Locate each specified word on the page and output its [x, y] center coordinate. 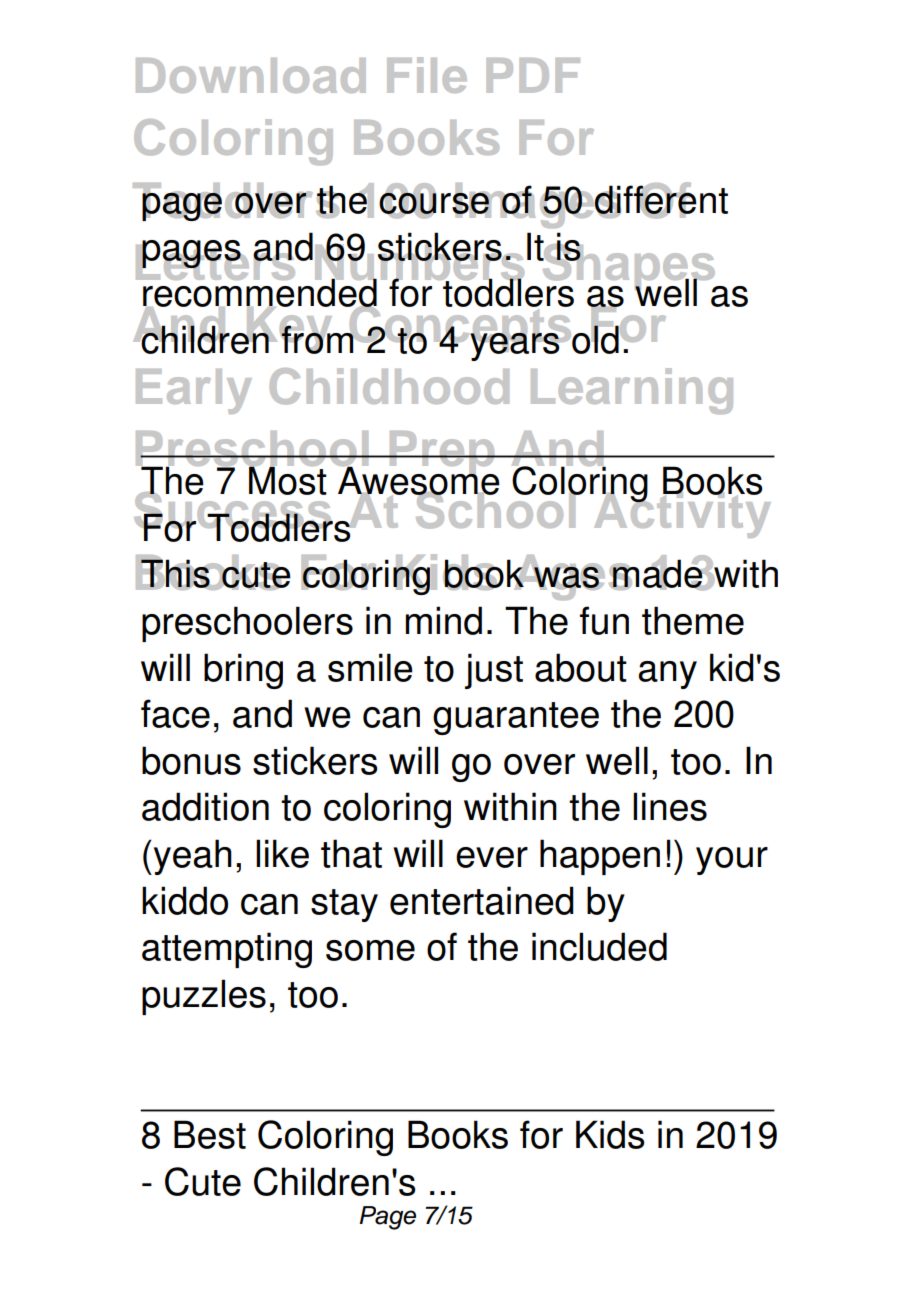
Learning [632, 391]
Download [251, 75]
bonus [191, 760]
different [660, 199]
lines [670, 806]
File [427, 75]
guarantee [516, 718]
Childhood [389, 386]
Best [210, 1134]
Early [194, 391]
